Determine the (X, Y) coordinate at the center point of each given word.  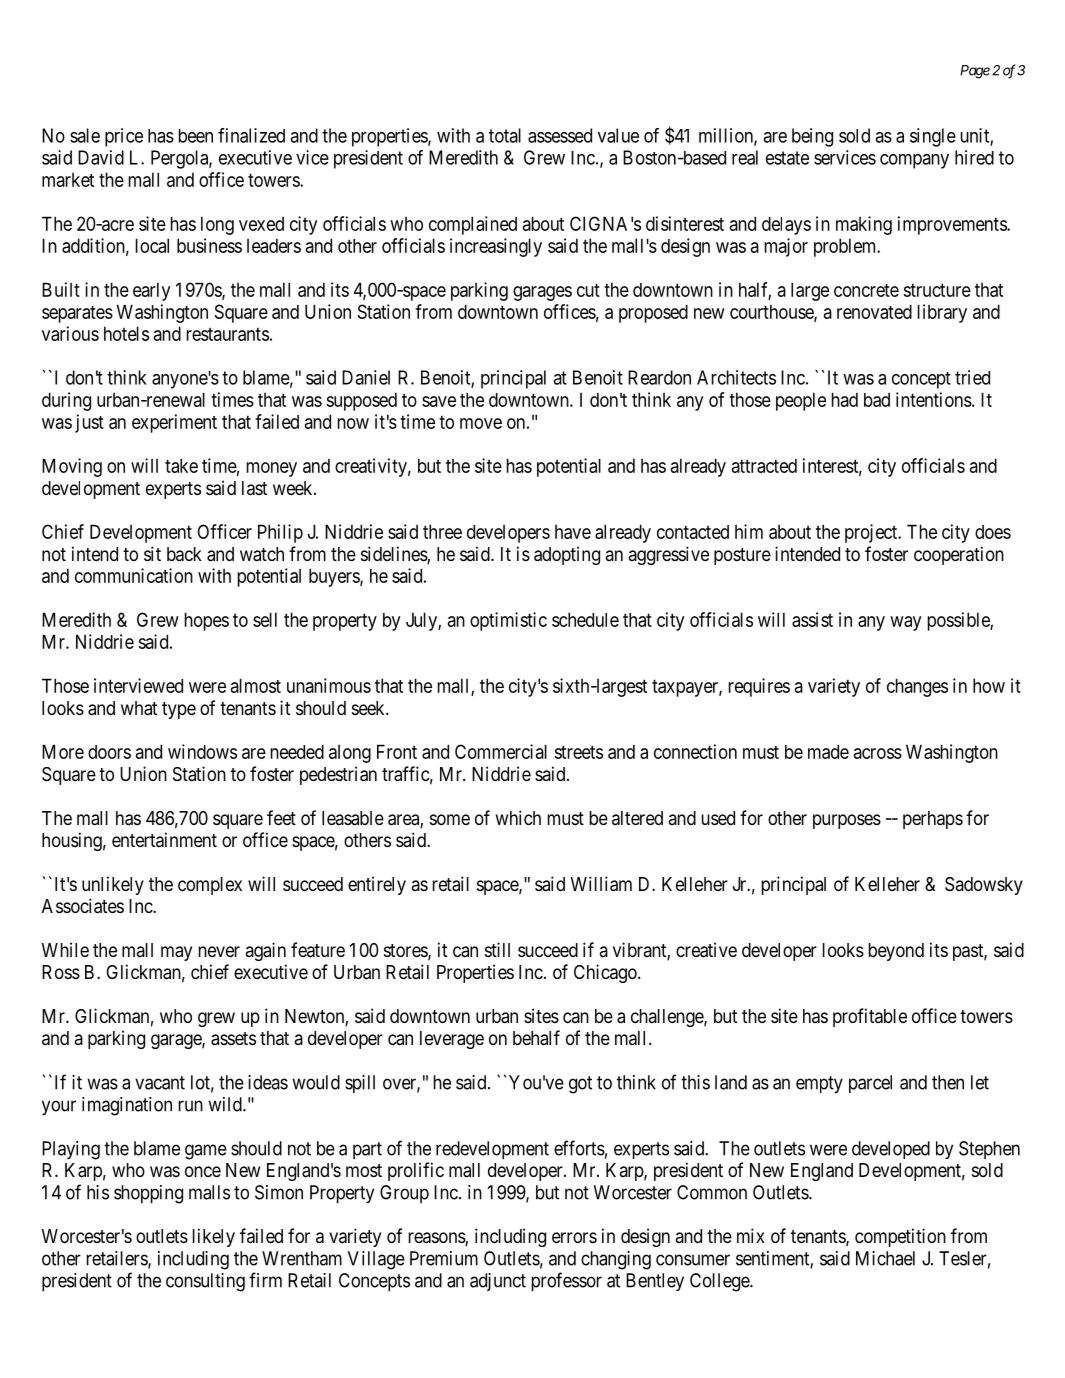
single (933, 137)
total (505, 135)
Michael (885, 1258)
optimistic (508, 621)
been (196, 136)
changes (917, 687)
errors (574, 1237)
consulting (205, 1282)
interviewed (138, 685)
